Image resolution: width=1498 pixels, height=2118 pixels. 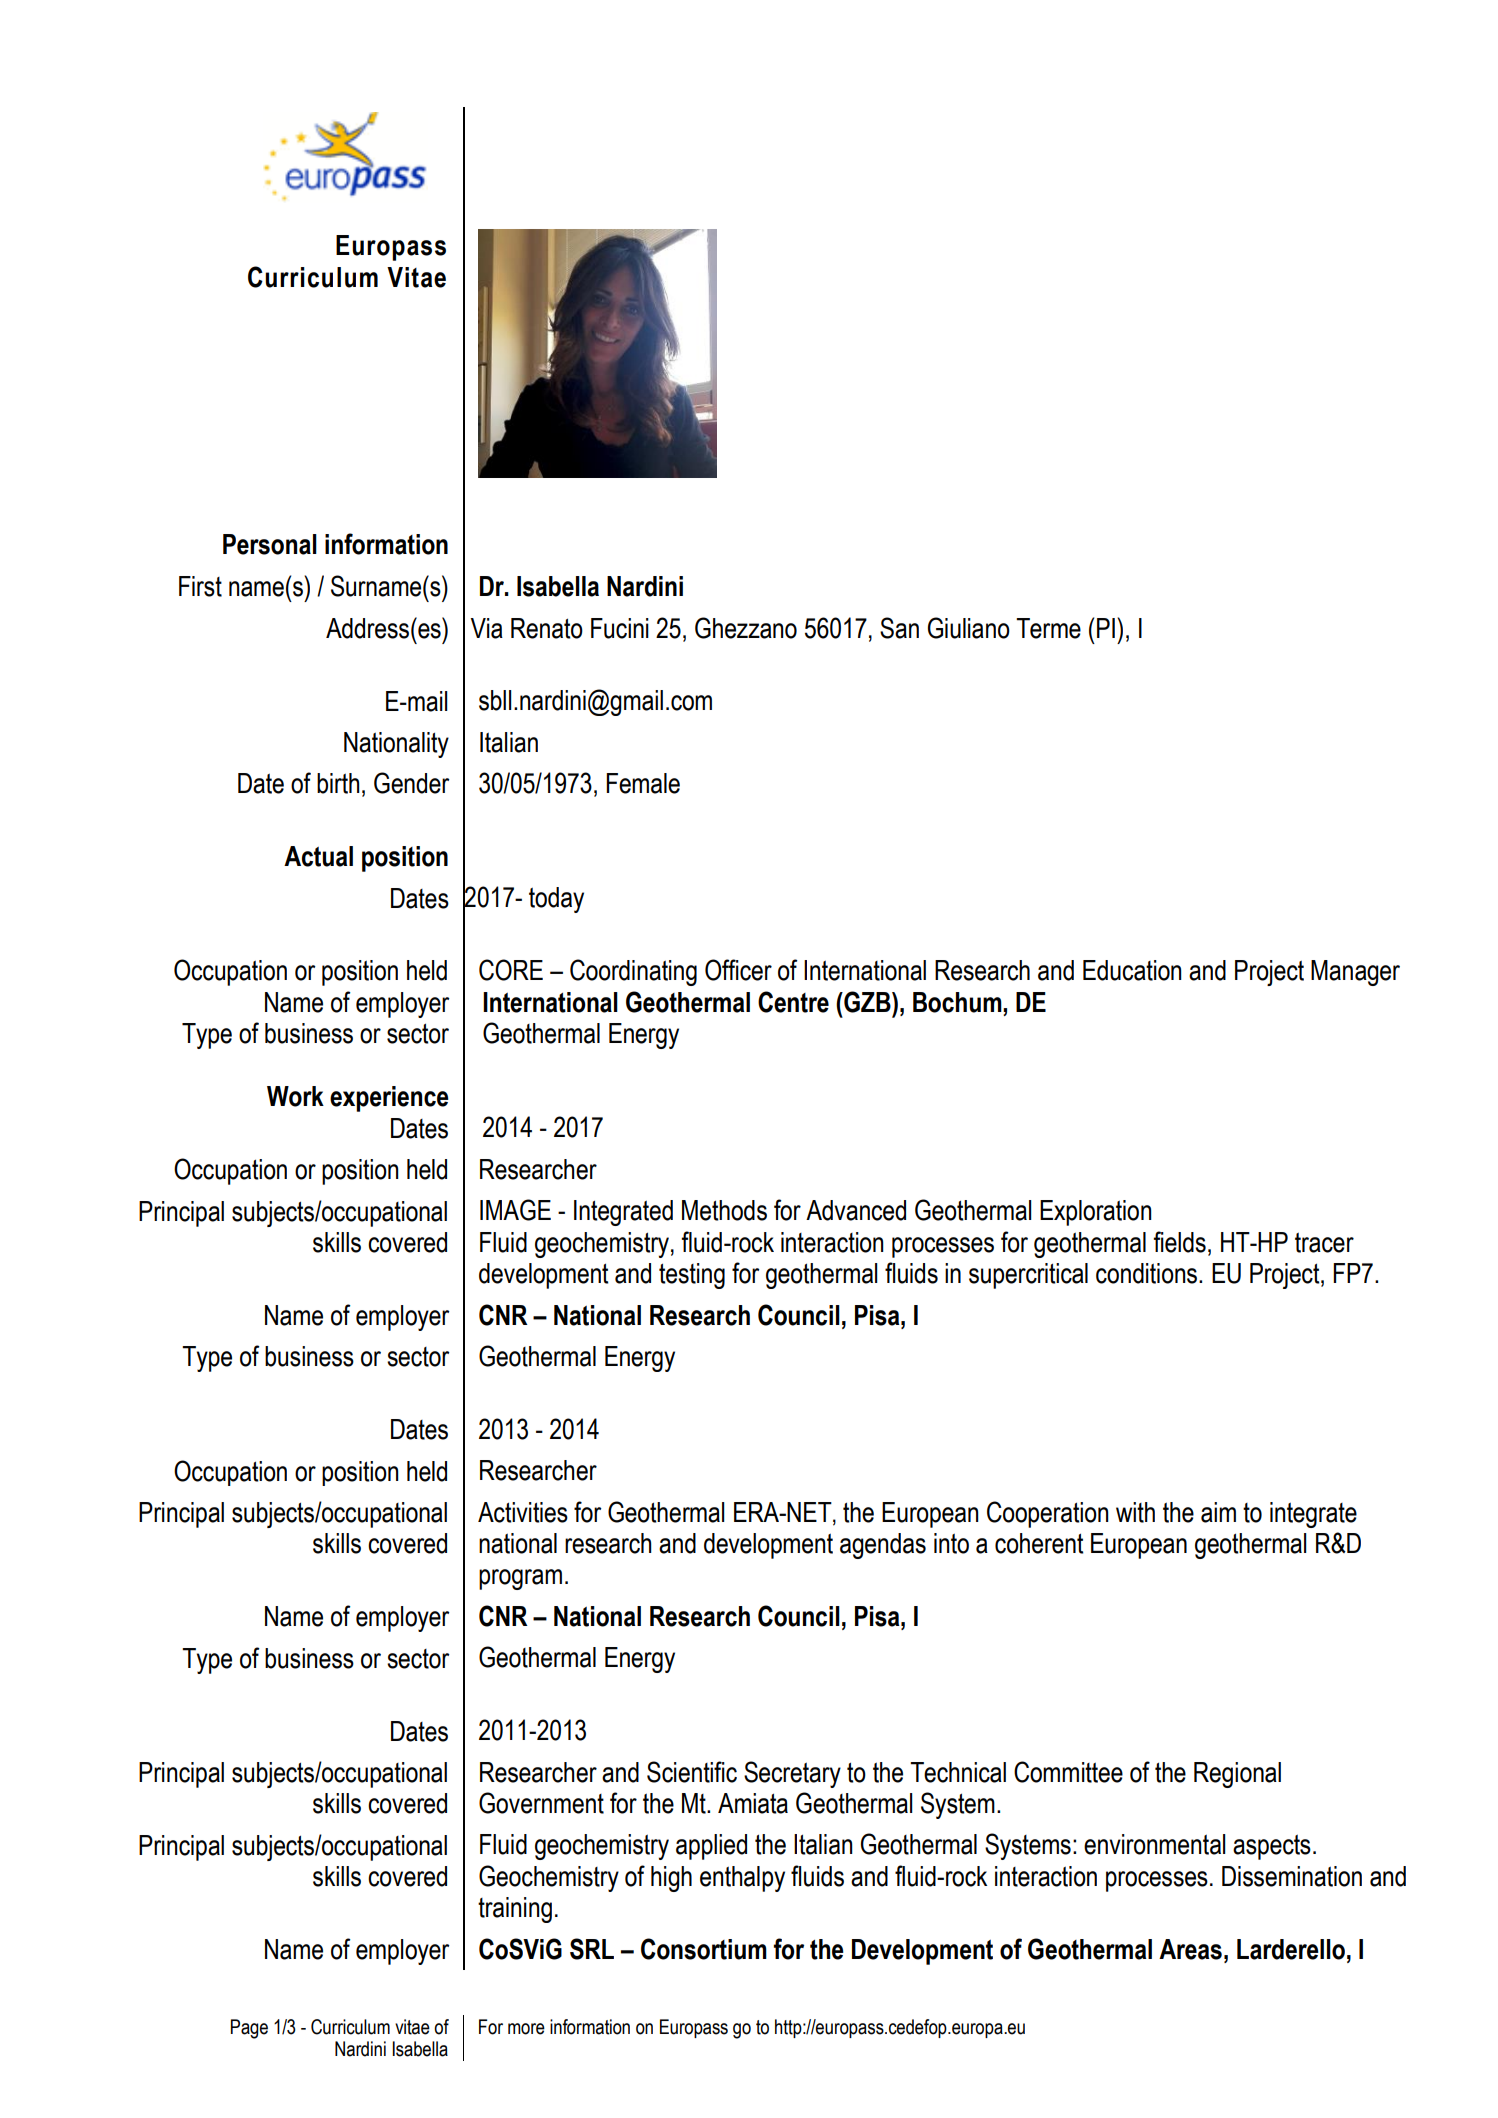 What do you see at coordinates (1218, 1512) in the screenshot?
I see `aim` at bounding box center [1218, 1512].
